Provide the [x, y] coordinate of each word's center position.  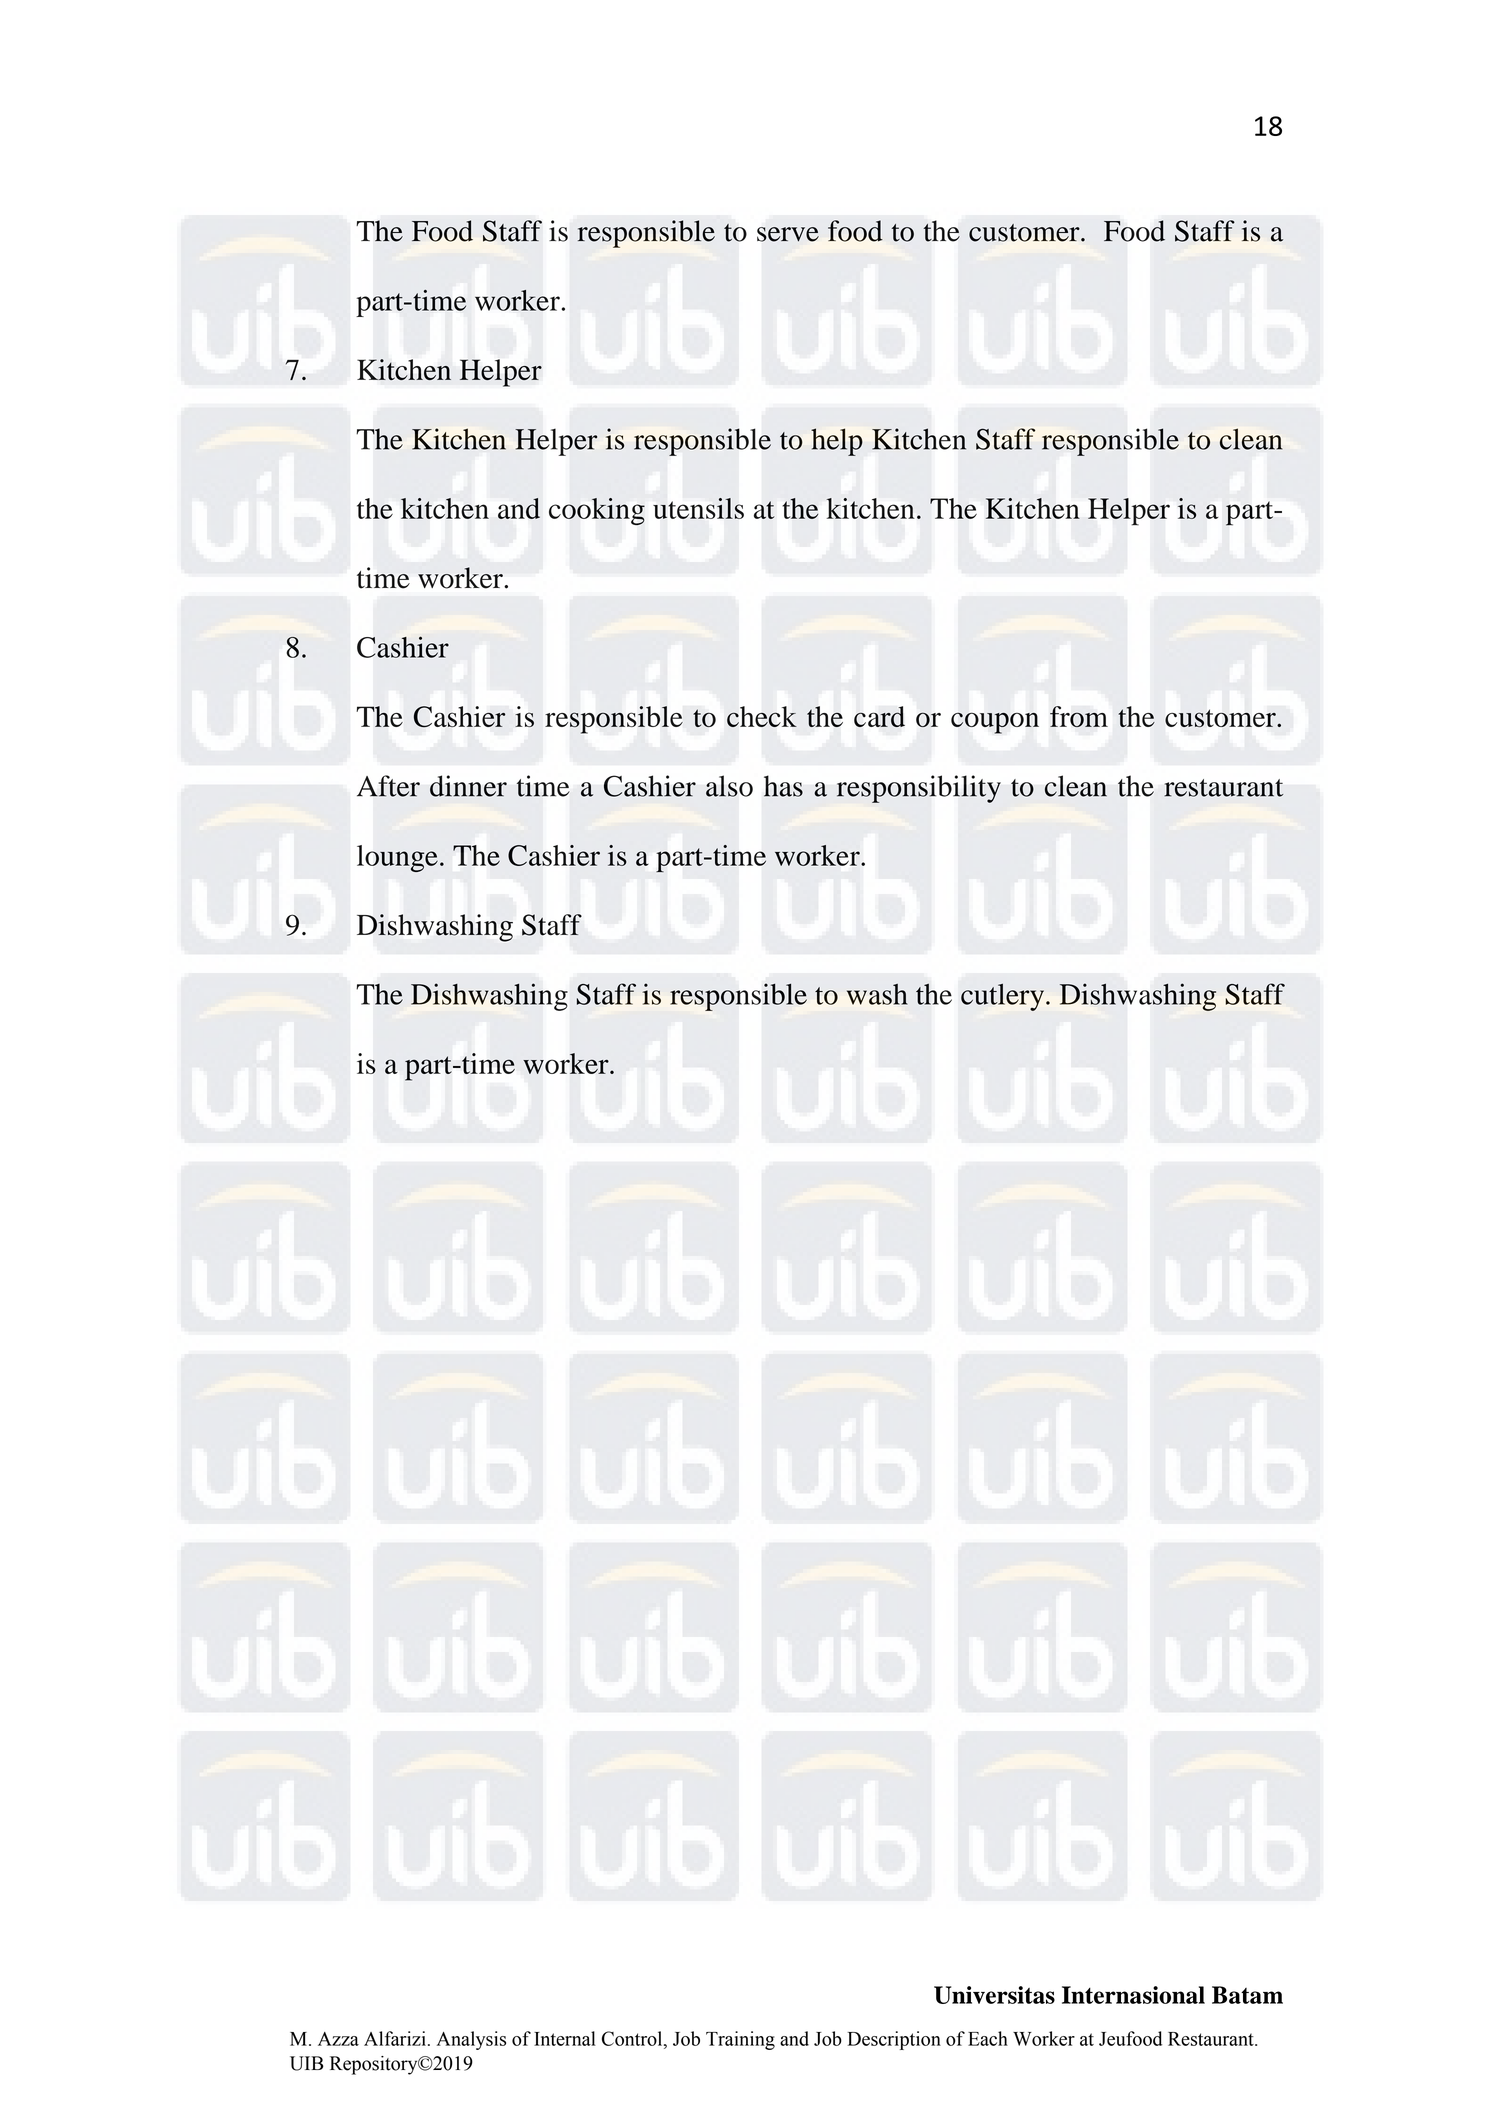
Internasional [1133, 1995]
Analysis [471, 2040]
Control [633, 2038]
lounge [397, 858]
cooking [597, 511]
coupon [995, 723]
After [388, 786]
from [1079, 716]
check [762, 716]
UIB [307, 2063]
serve [788, 234]
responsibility [919, 789]
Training [740, 2040]
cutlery [1002, 997]
